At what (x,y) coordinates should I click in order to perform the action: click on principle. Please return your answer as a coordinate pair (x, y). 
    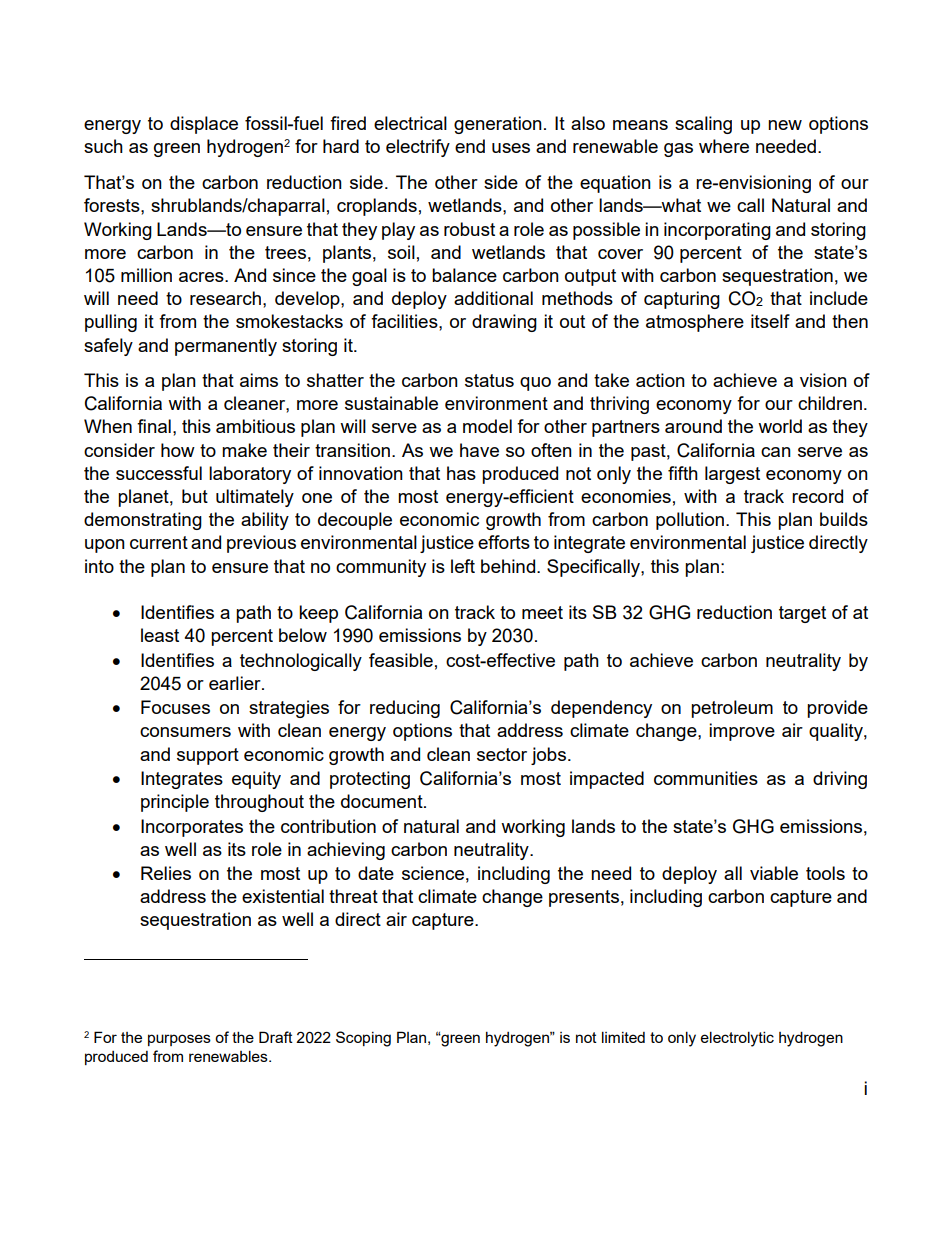
    Looking at the image, I should click on (175, 803).
